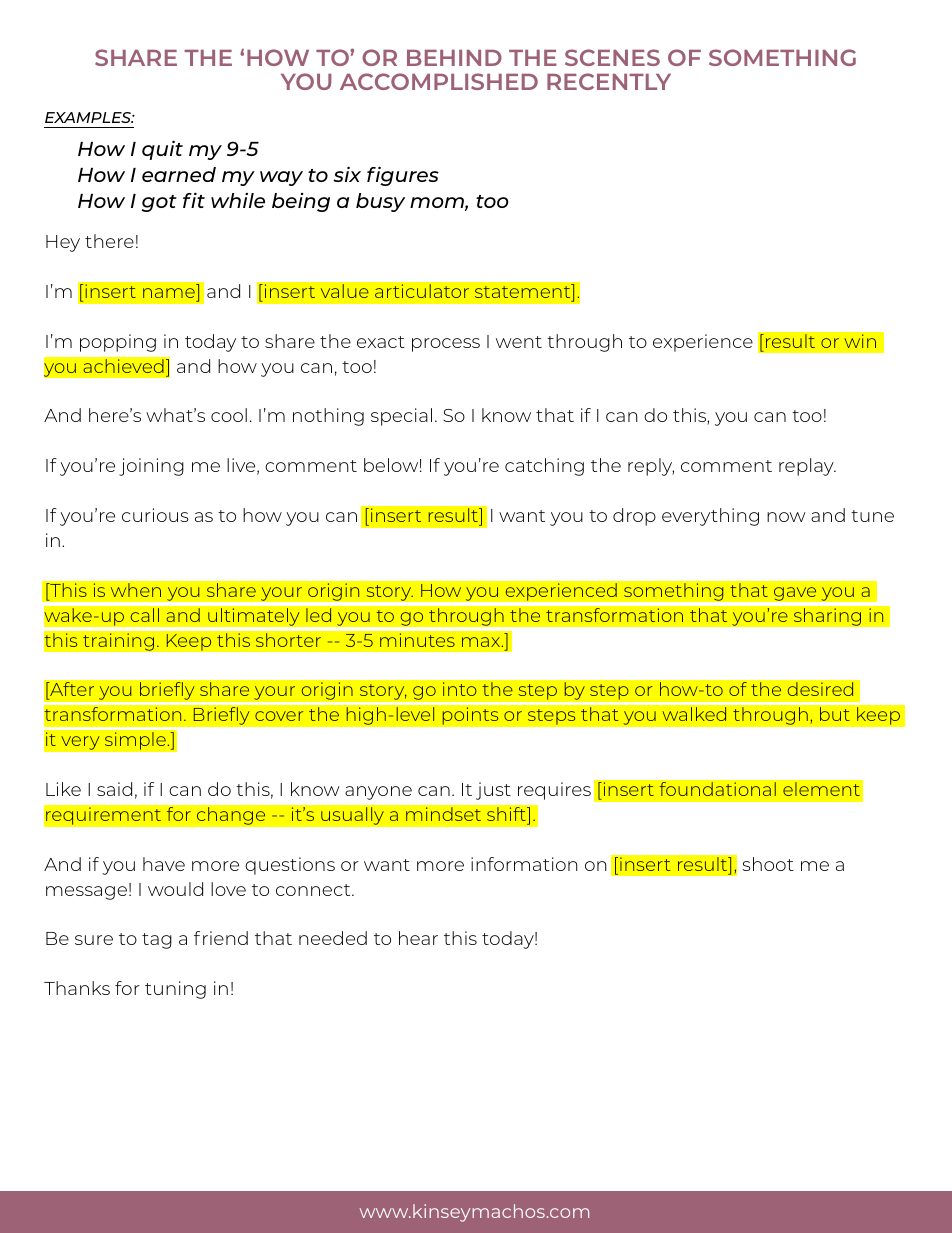  What do you see at coordinates (157, 941) in the page?
I see `tag` at bounding box center [157, 941].
